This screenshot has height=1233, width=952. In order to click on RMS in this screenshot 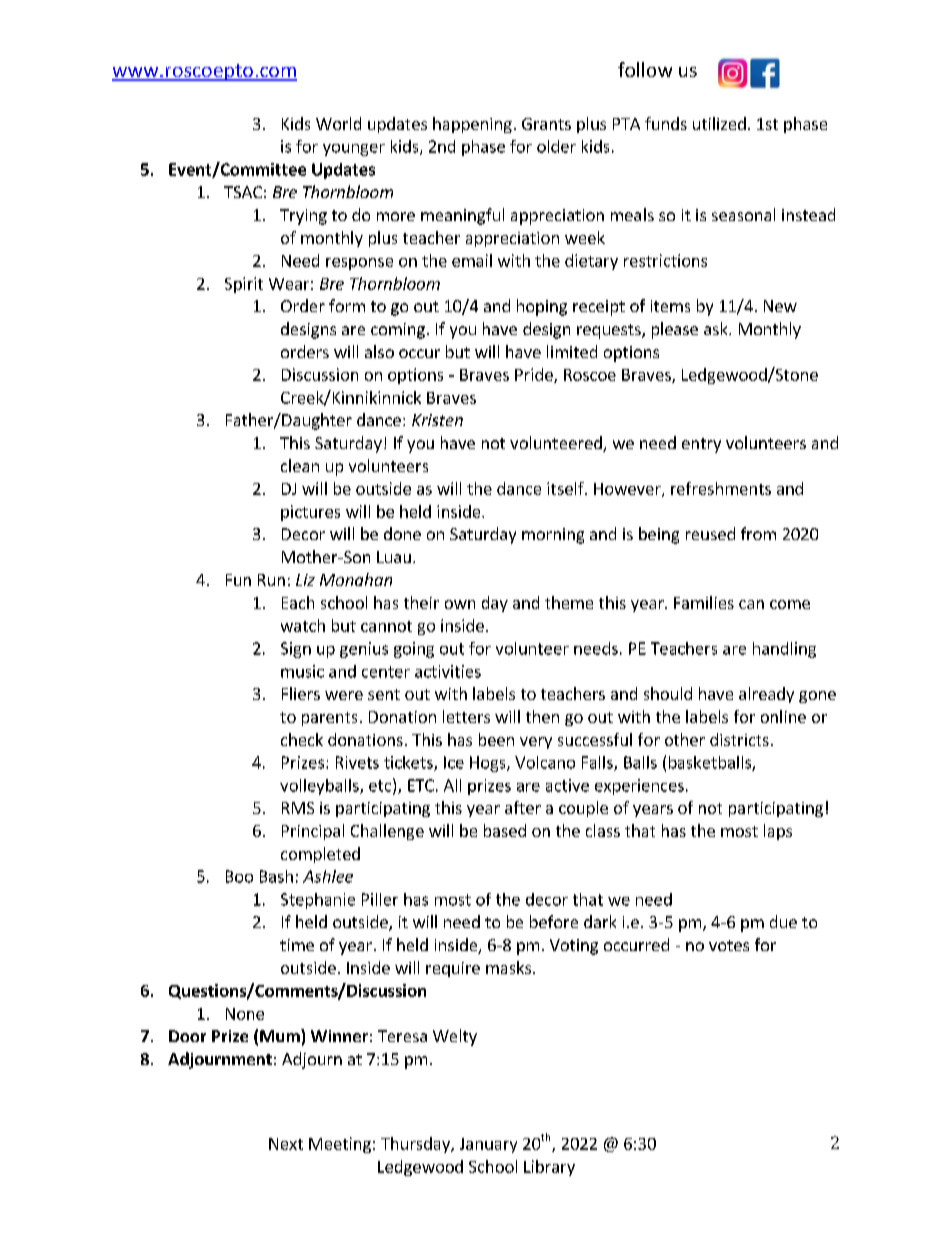, I will do `click(298, 808)`.
